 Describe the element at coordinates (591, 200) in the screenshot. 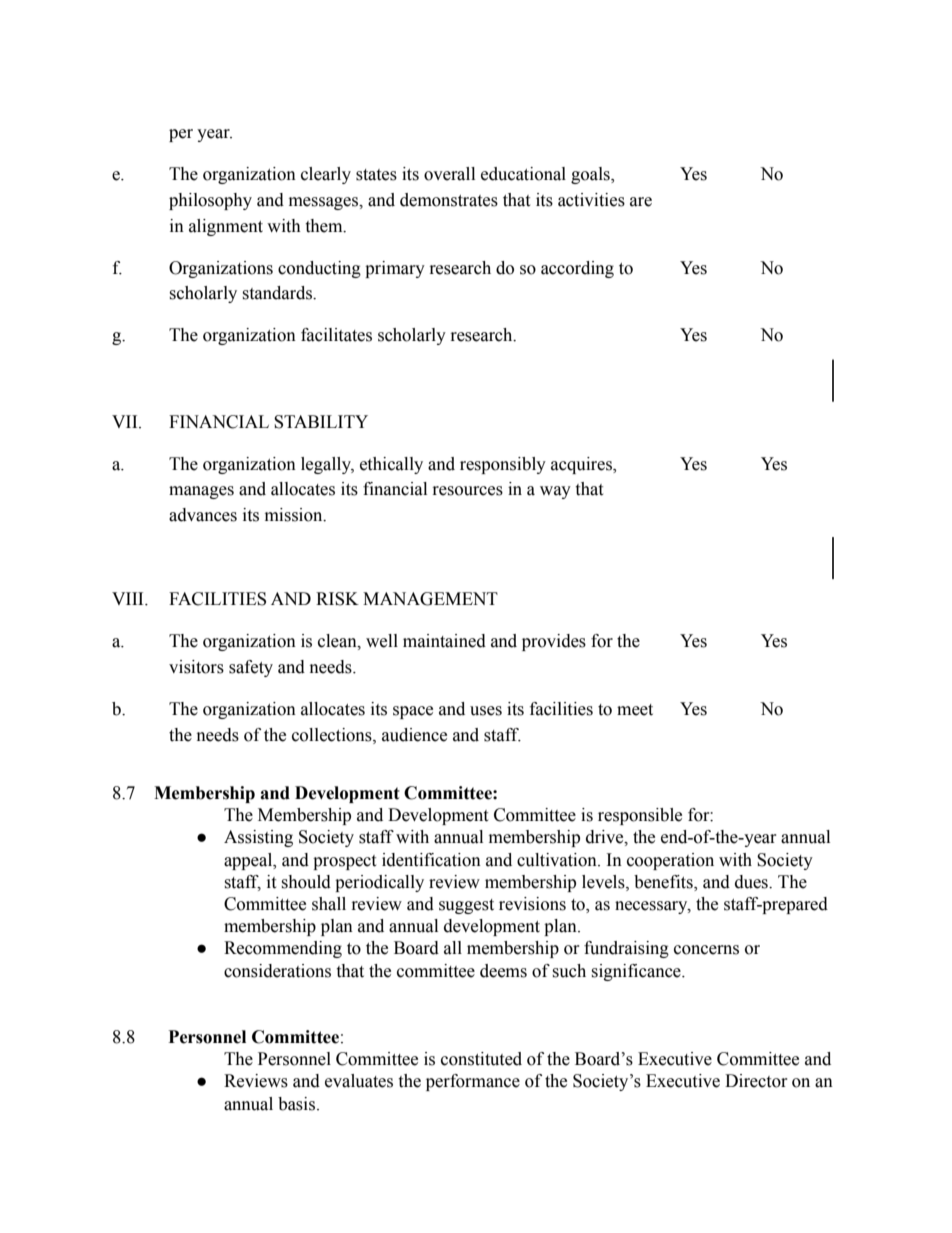

I see `activities` at that location.
